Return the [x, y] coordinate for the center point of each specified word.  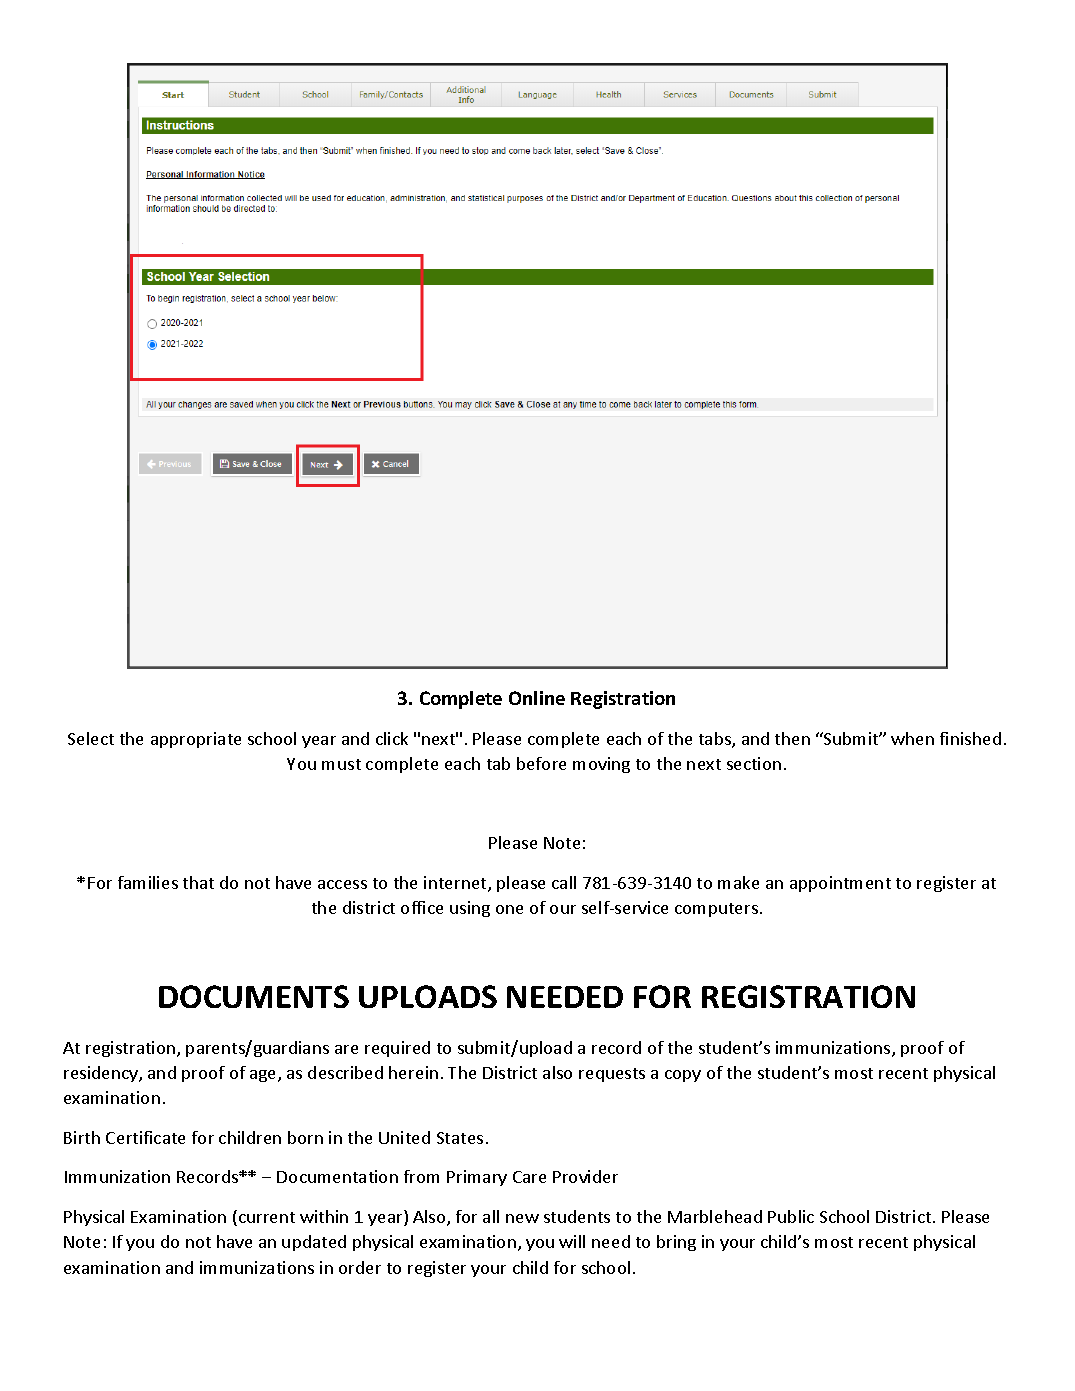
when [912, 738]
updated [314, 1243]
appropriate [196, 740]
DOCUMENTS [254, 996]
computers [716, 910]
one [509, 909]
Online [537, 698]
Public [791, 1216]
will [572, 1241]
